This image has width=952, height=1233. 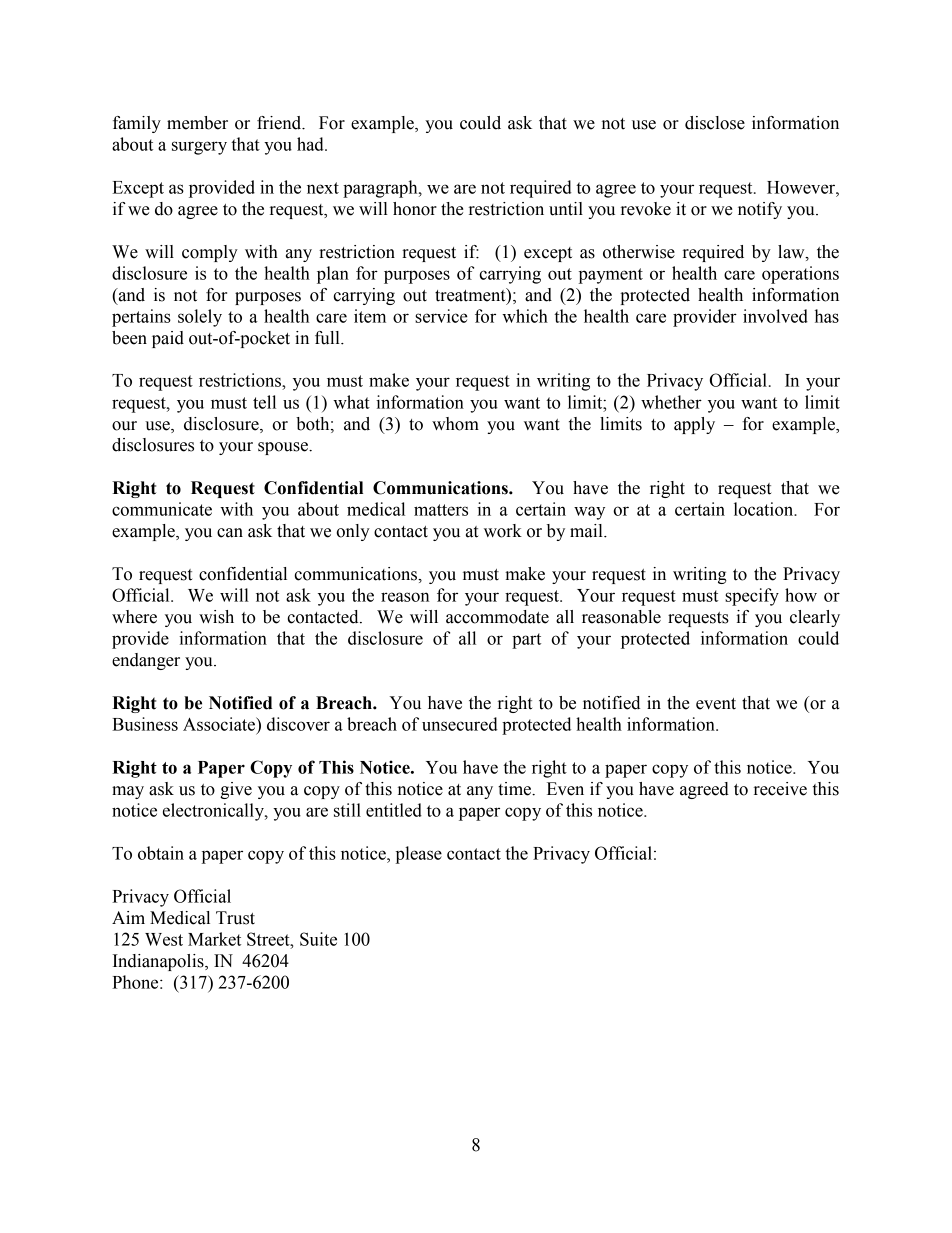 I want to click on can, so click(x=230, y=533).
